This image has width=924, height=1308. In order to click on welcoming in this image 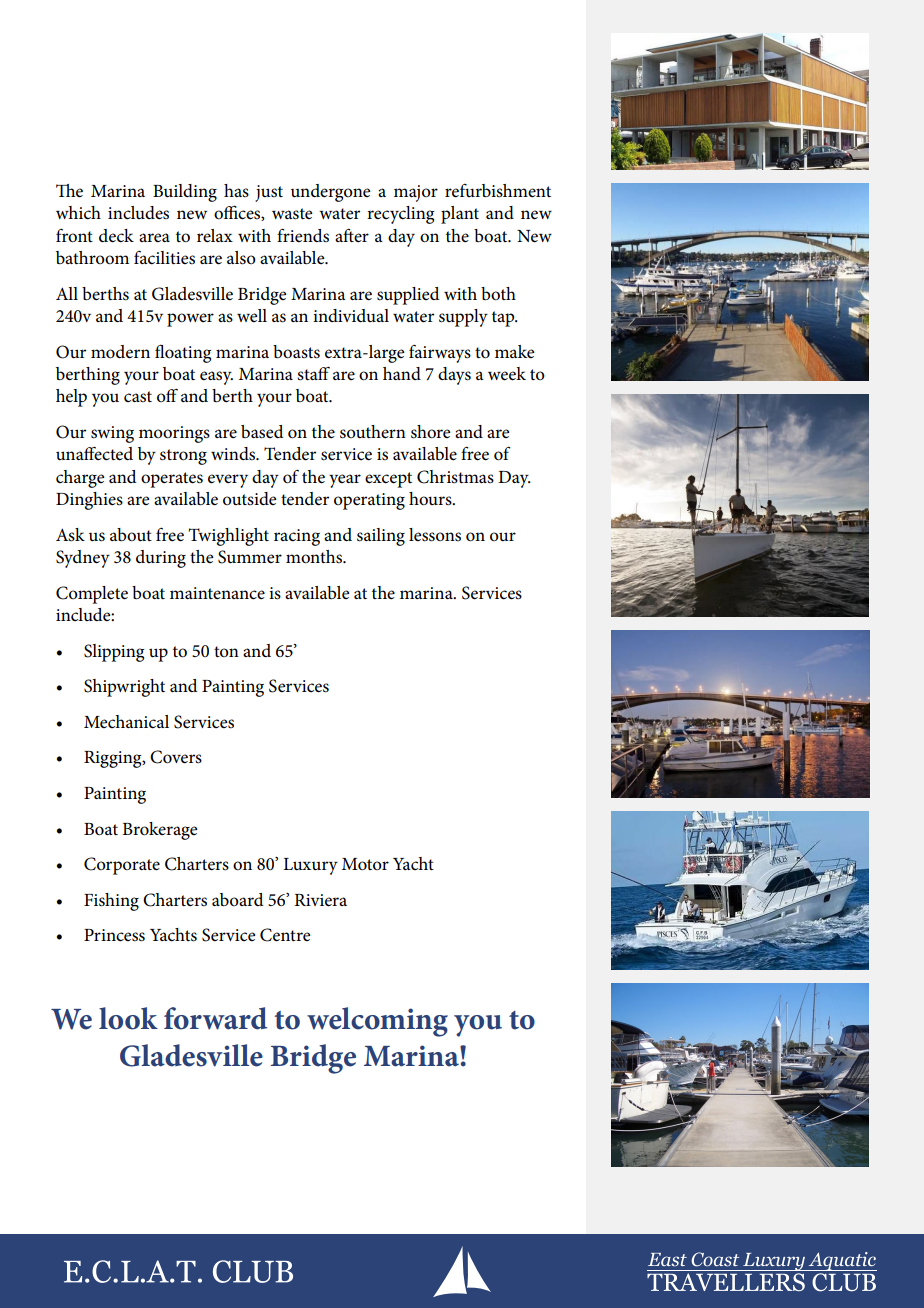, I will do `click(377, 1022)`.
